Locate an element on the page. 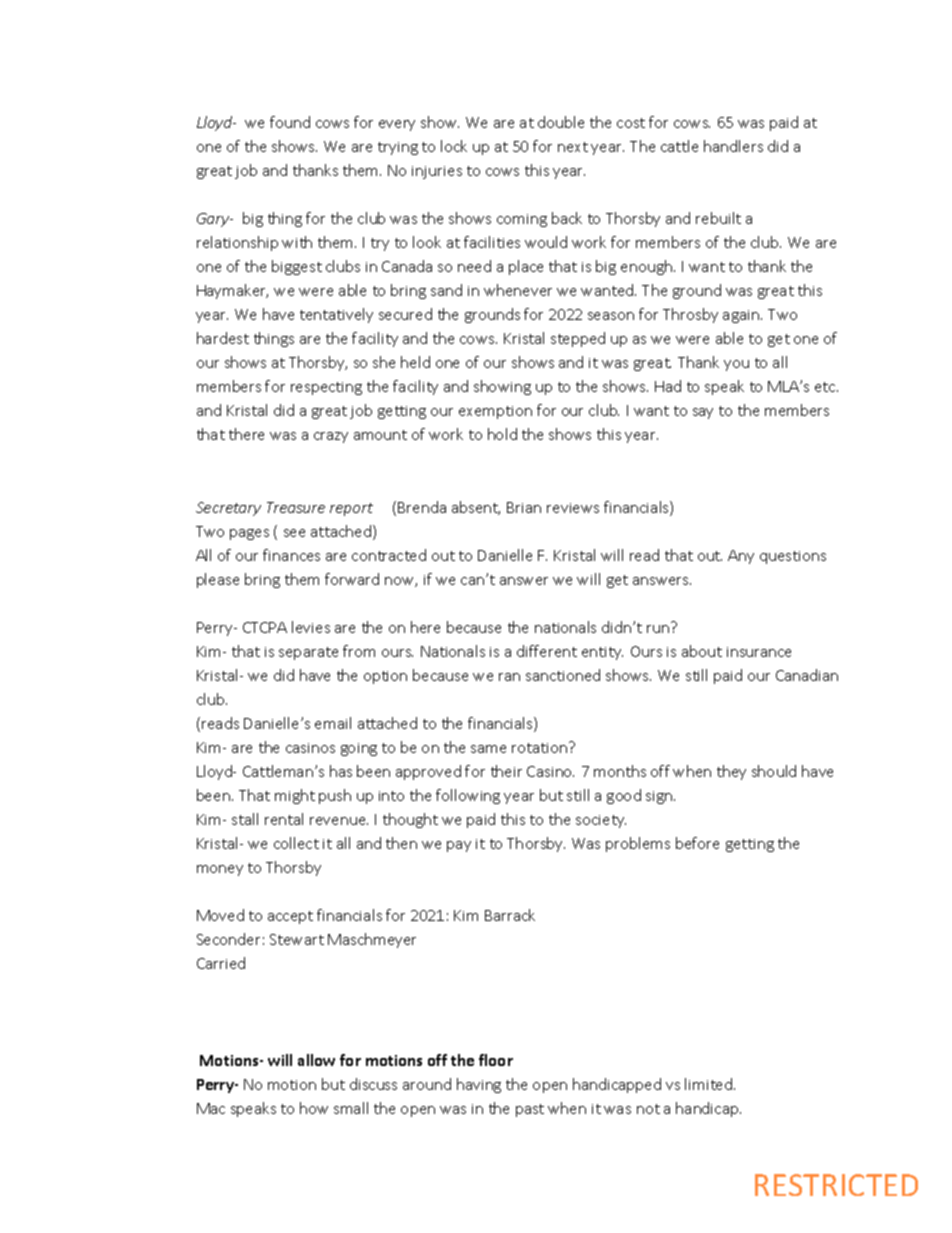 The image size is (952, 1233). handlers is located at coordinates (733, 146).
